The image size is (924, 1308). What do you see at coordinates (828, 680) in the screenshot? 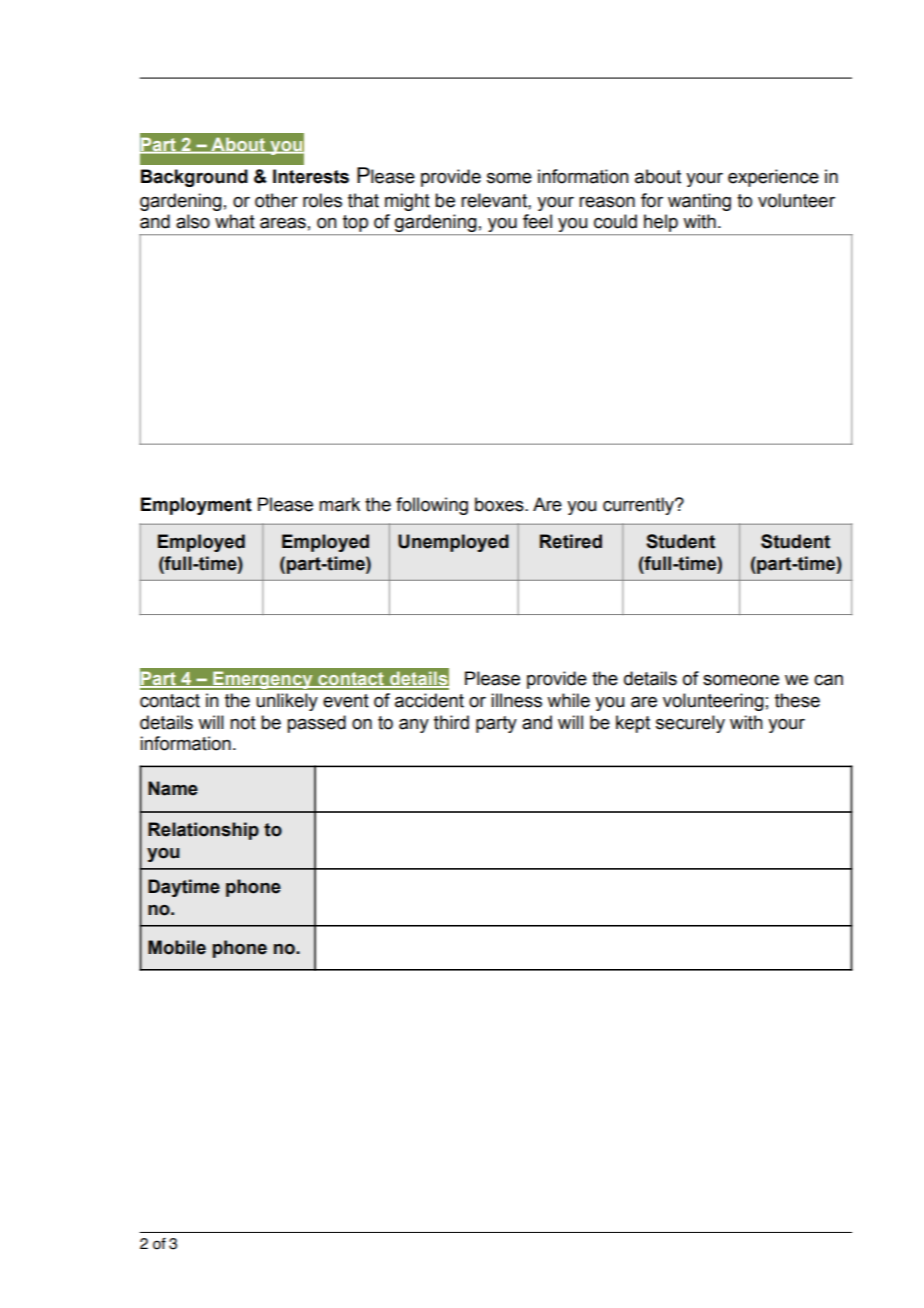
I see `can` at bounding box center [828, 680].
